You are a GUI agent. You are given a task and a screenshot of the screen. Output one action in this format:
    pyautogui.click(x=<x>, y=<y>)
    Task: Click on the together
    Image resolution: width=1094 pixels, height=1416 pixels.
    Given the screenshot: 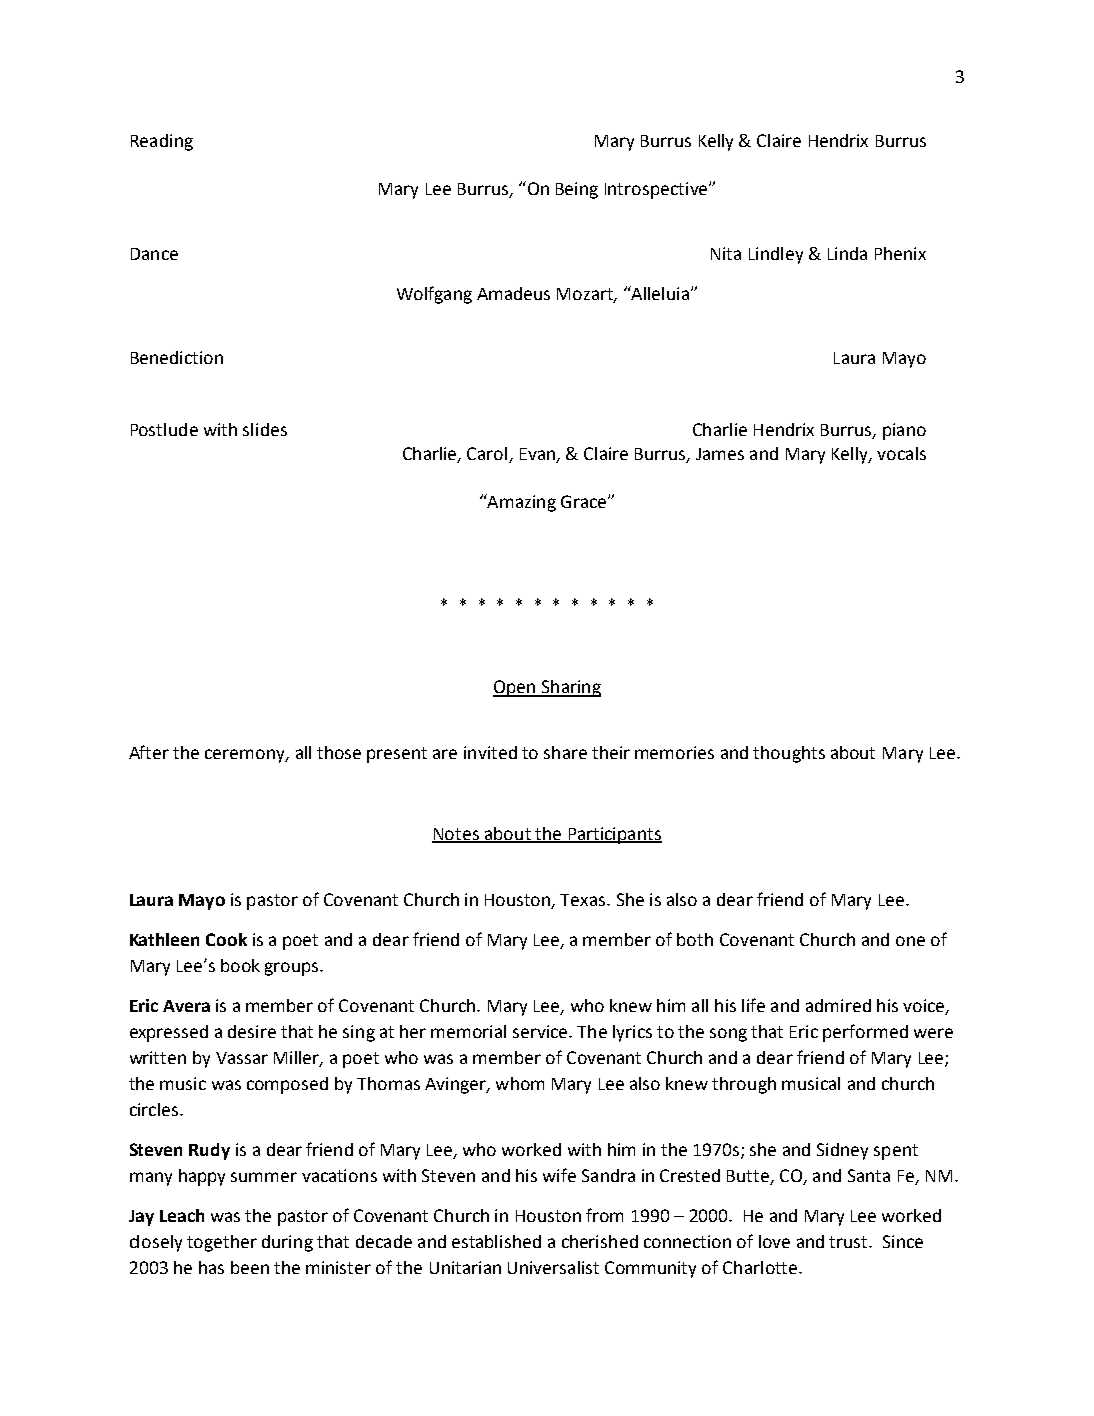 What is the action you would take?
    pyautogui.click(x=222, y=1243)
